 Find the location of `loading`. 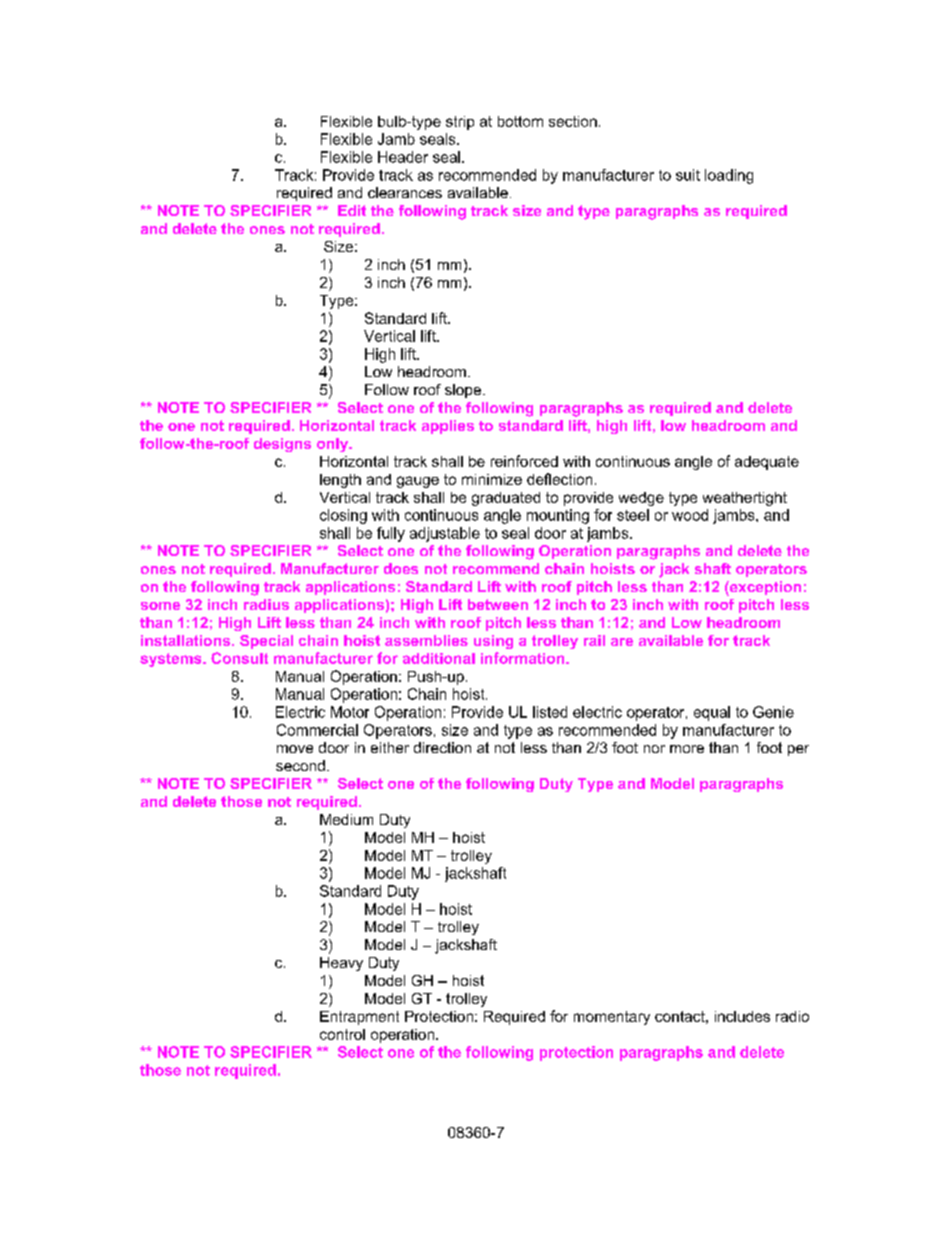

loading is located at coordinates (729, 176).
